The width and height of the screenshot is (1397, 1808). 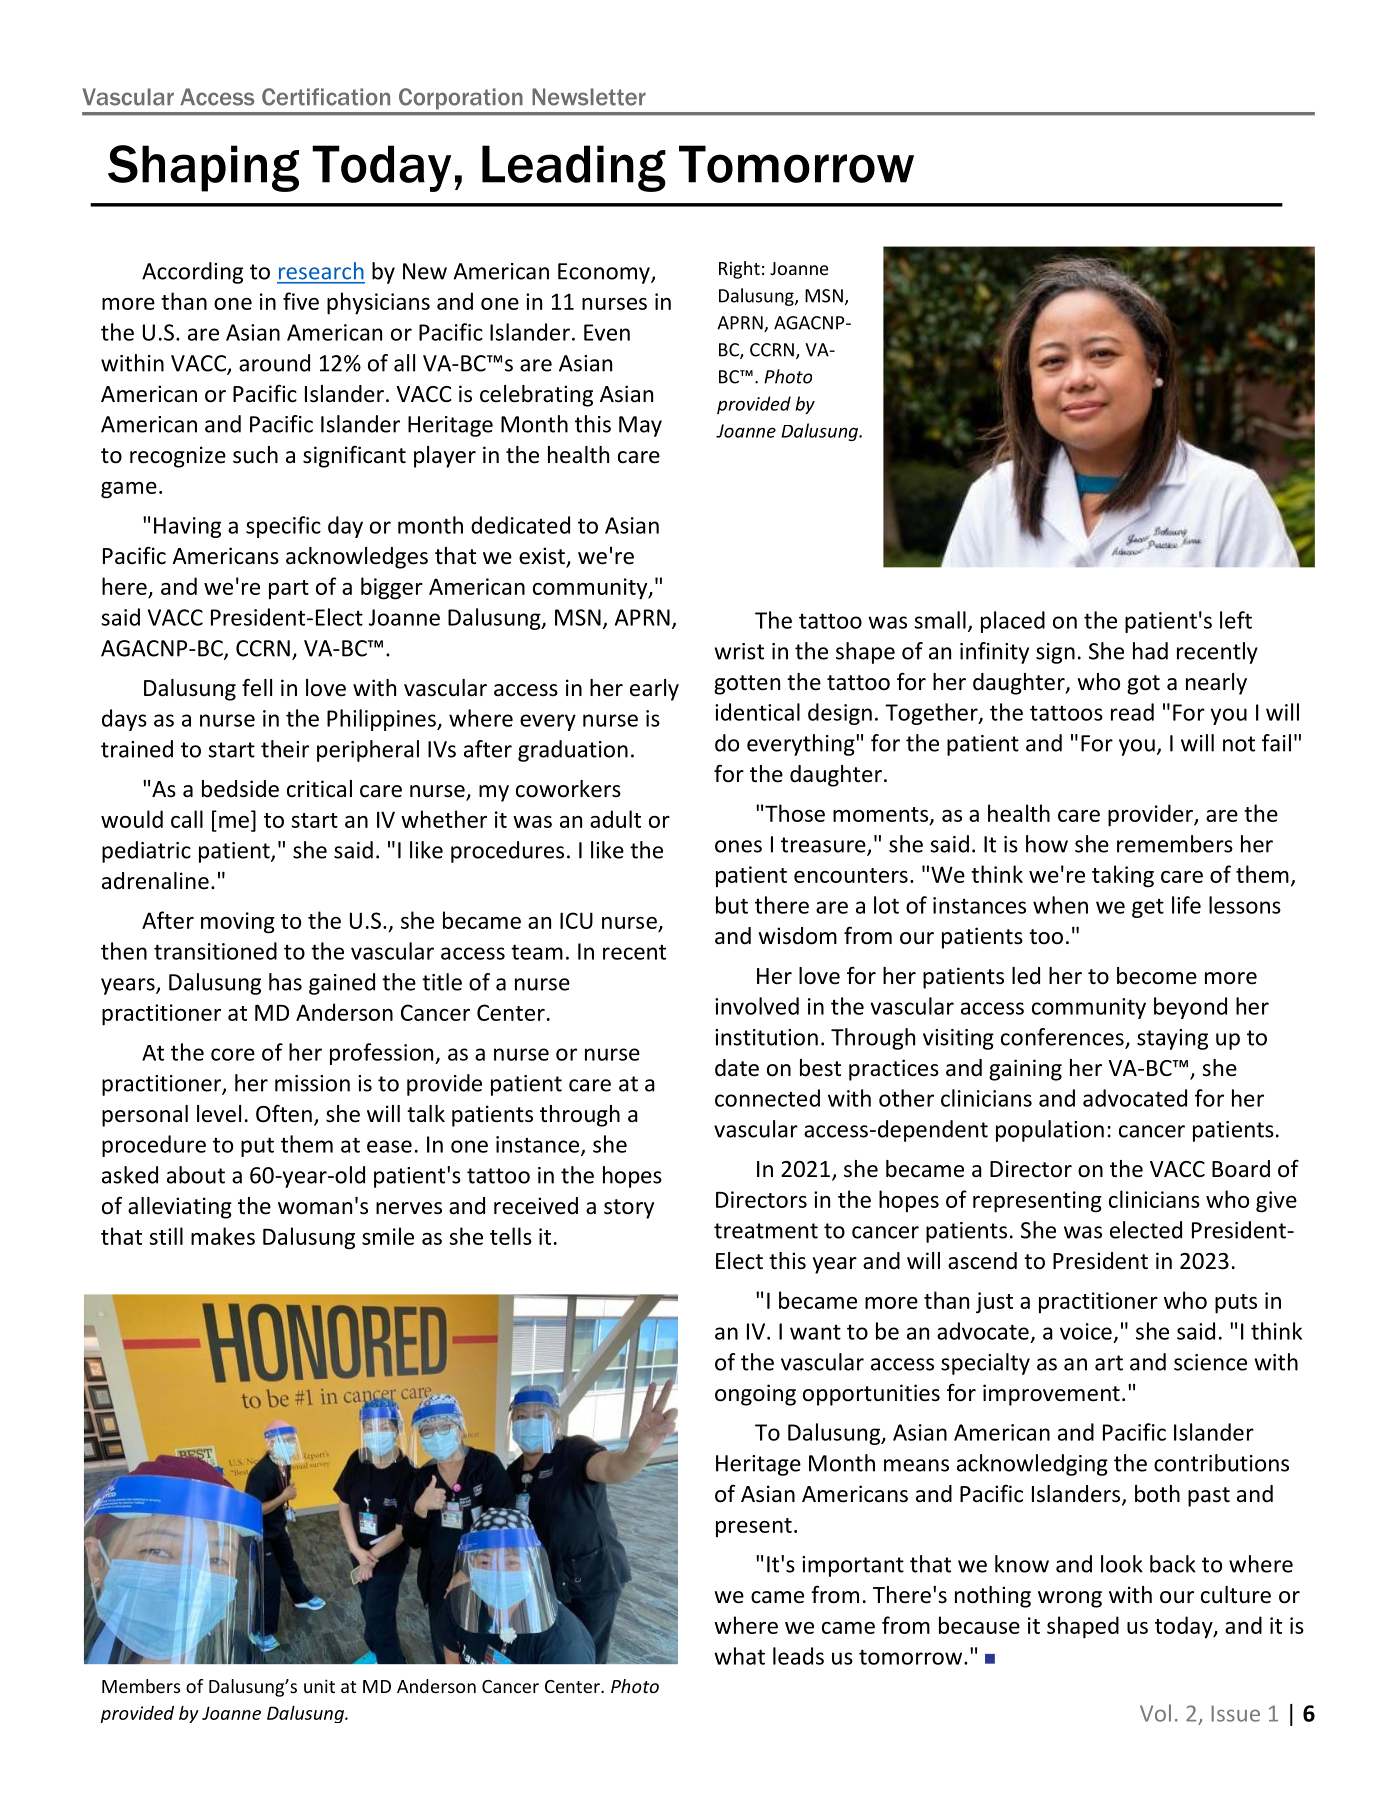 What do you see at coordinates (739, 270) in the screenshot?
I see `Right` at bounding box center [739, 270].
